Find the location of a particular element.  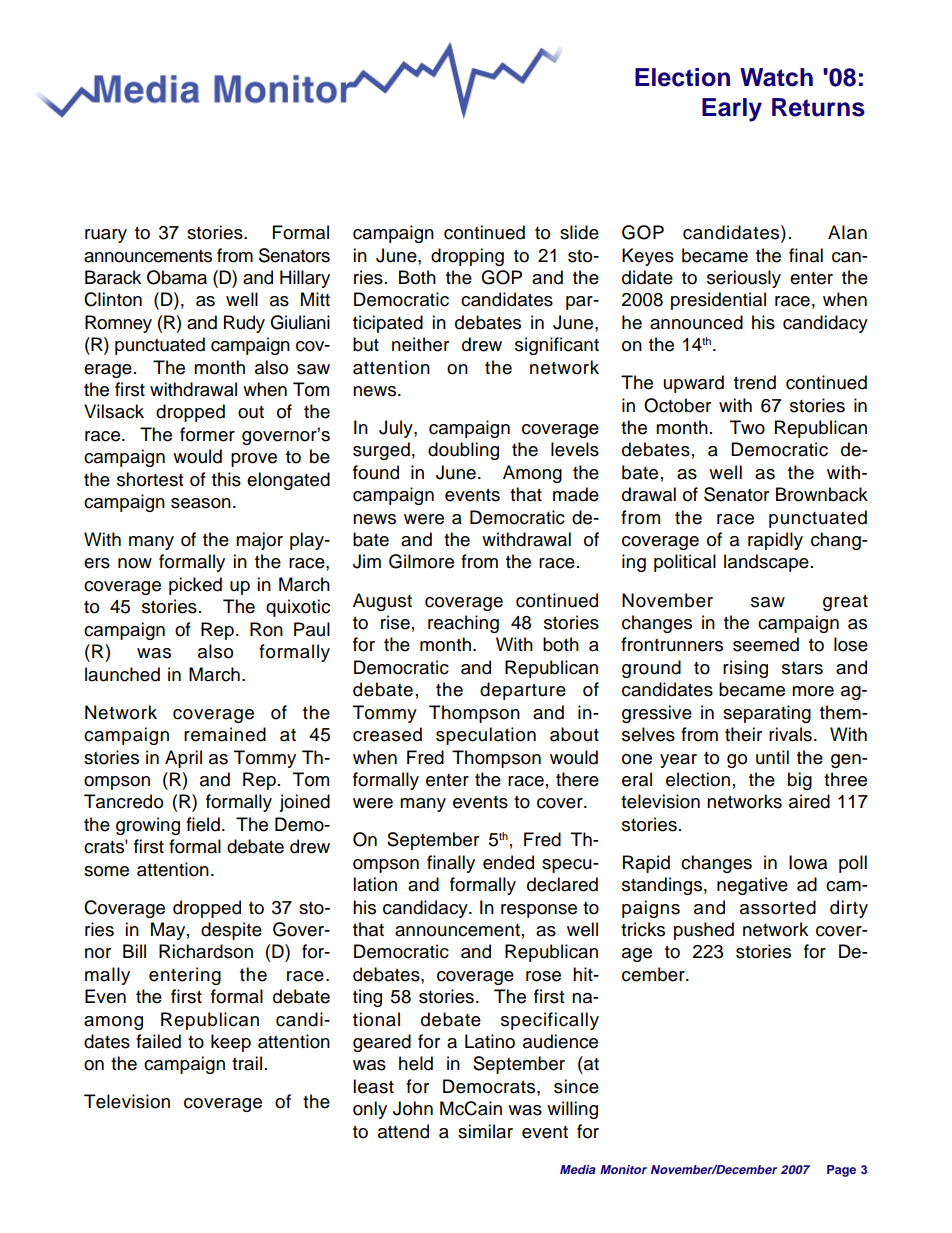

Richardson is located at coordinates (206, 951).
